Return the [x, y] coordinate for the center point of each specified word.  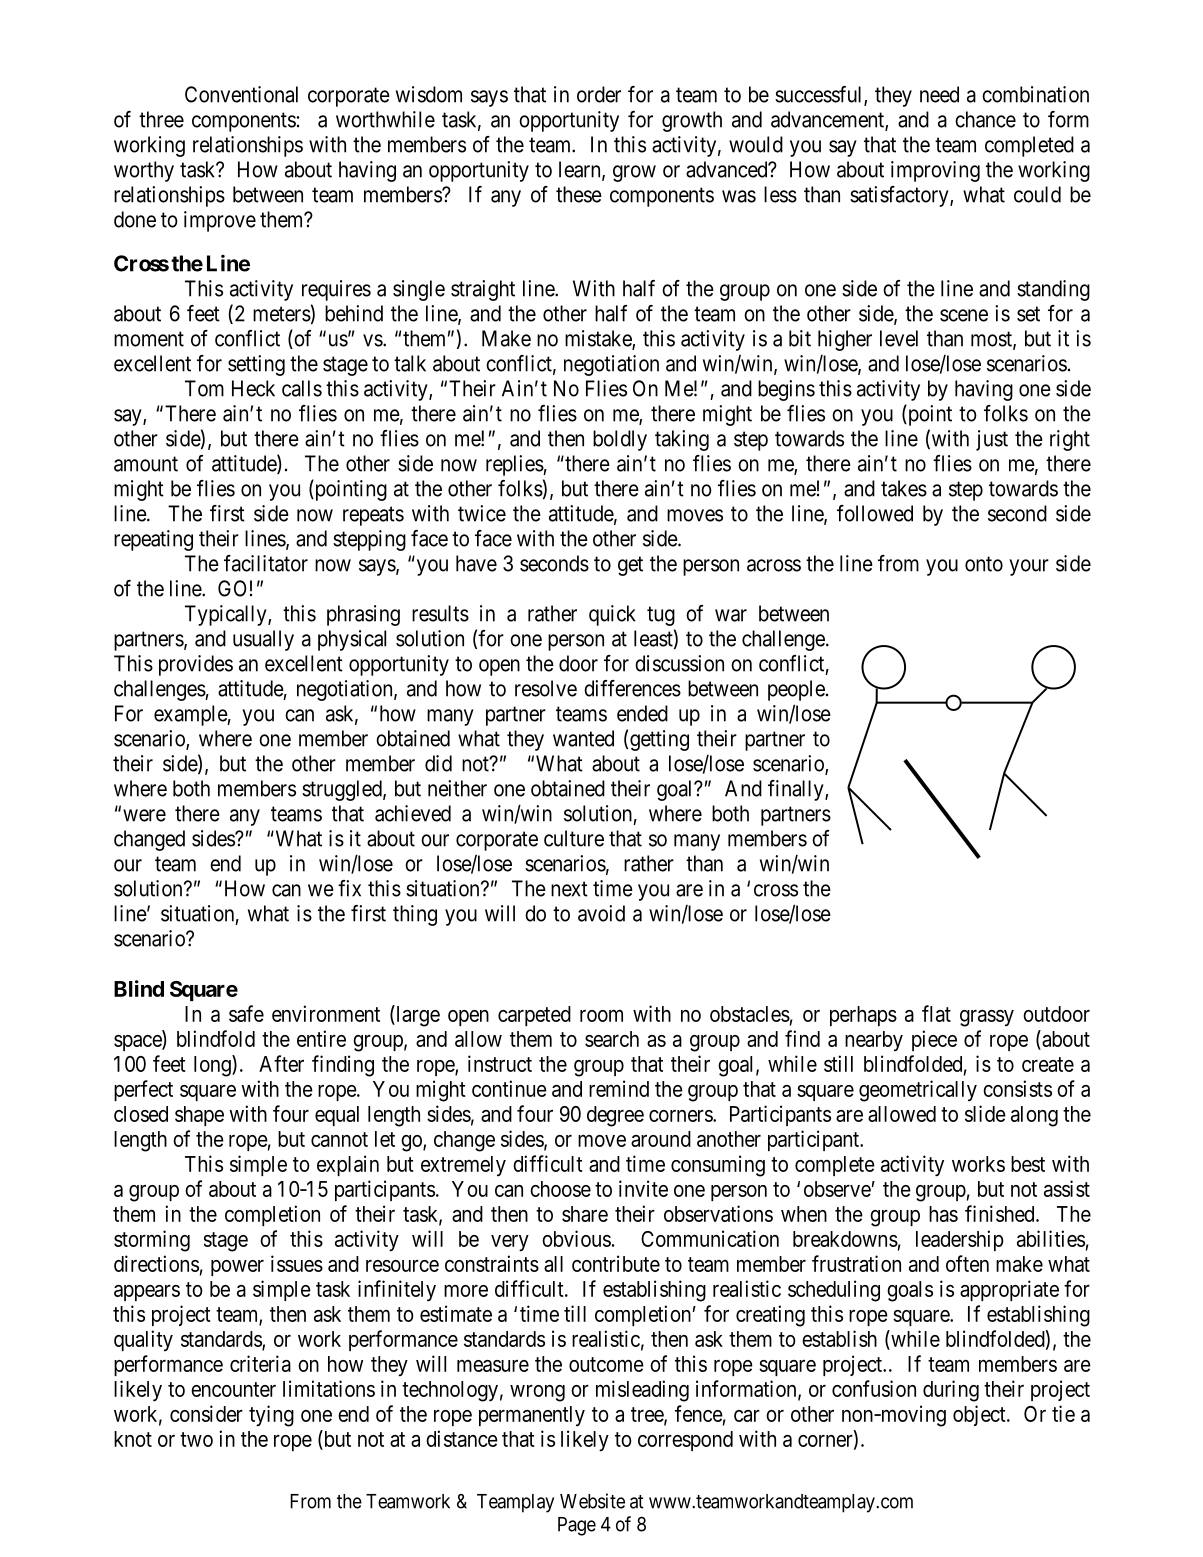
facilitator [266, 563]
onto [984, 564]
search [612, 1039]
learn [581, 170]
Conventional [241, 94]
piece [934, 1040]
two [196, 1439]
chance [985, 119]
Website [592, 1501]
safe [246, 1013]
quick [612, 615]
